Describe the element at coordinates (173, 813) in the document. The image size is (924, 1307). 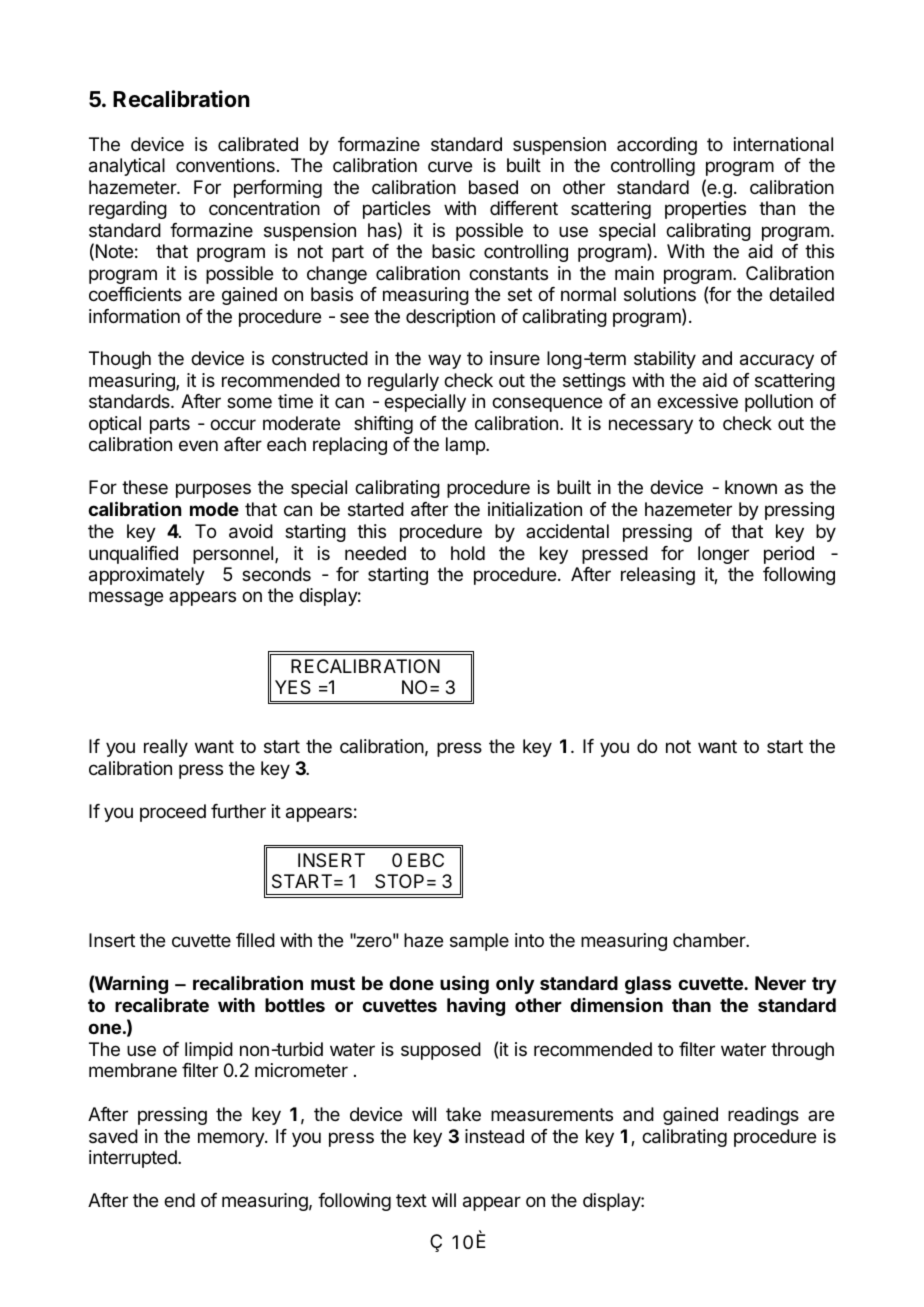
I see `proceed` at that location.
